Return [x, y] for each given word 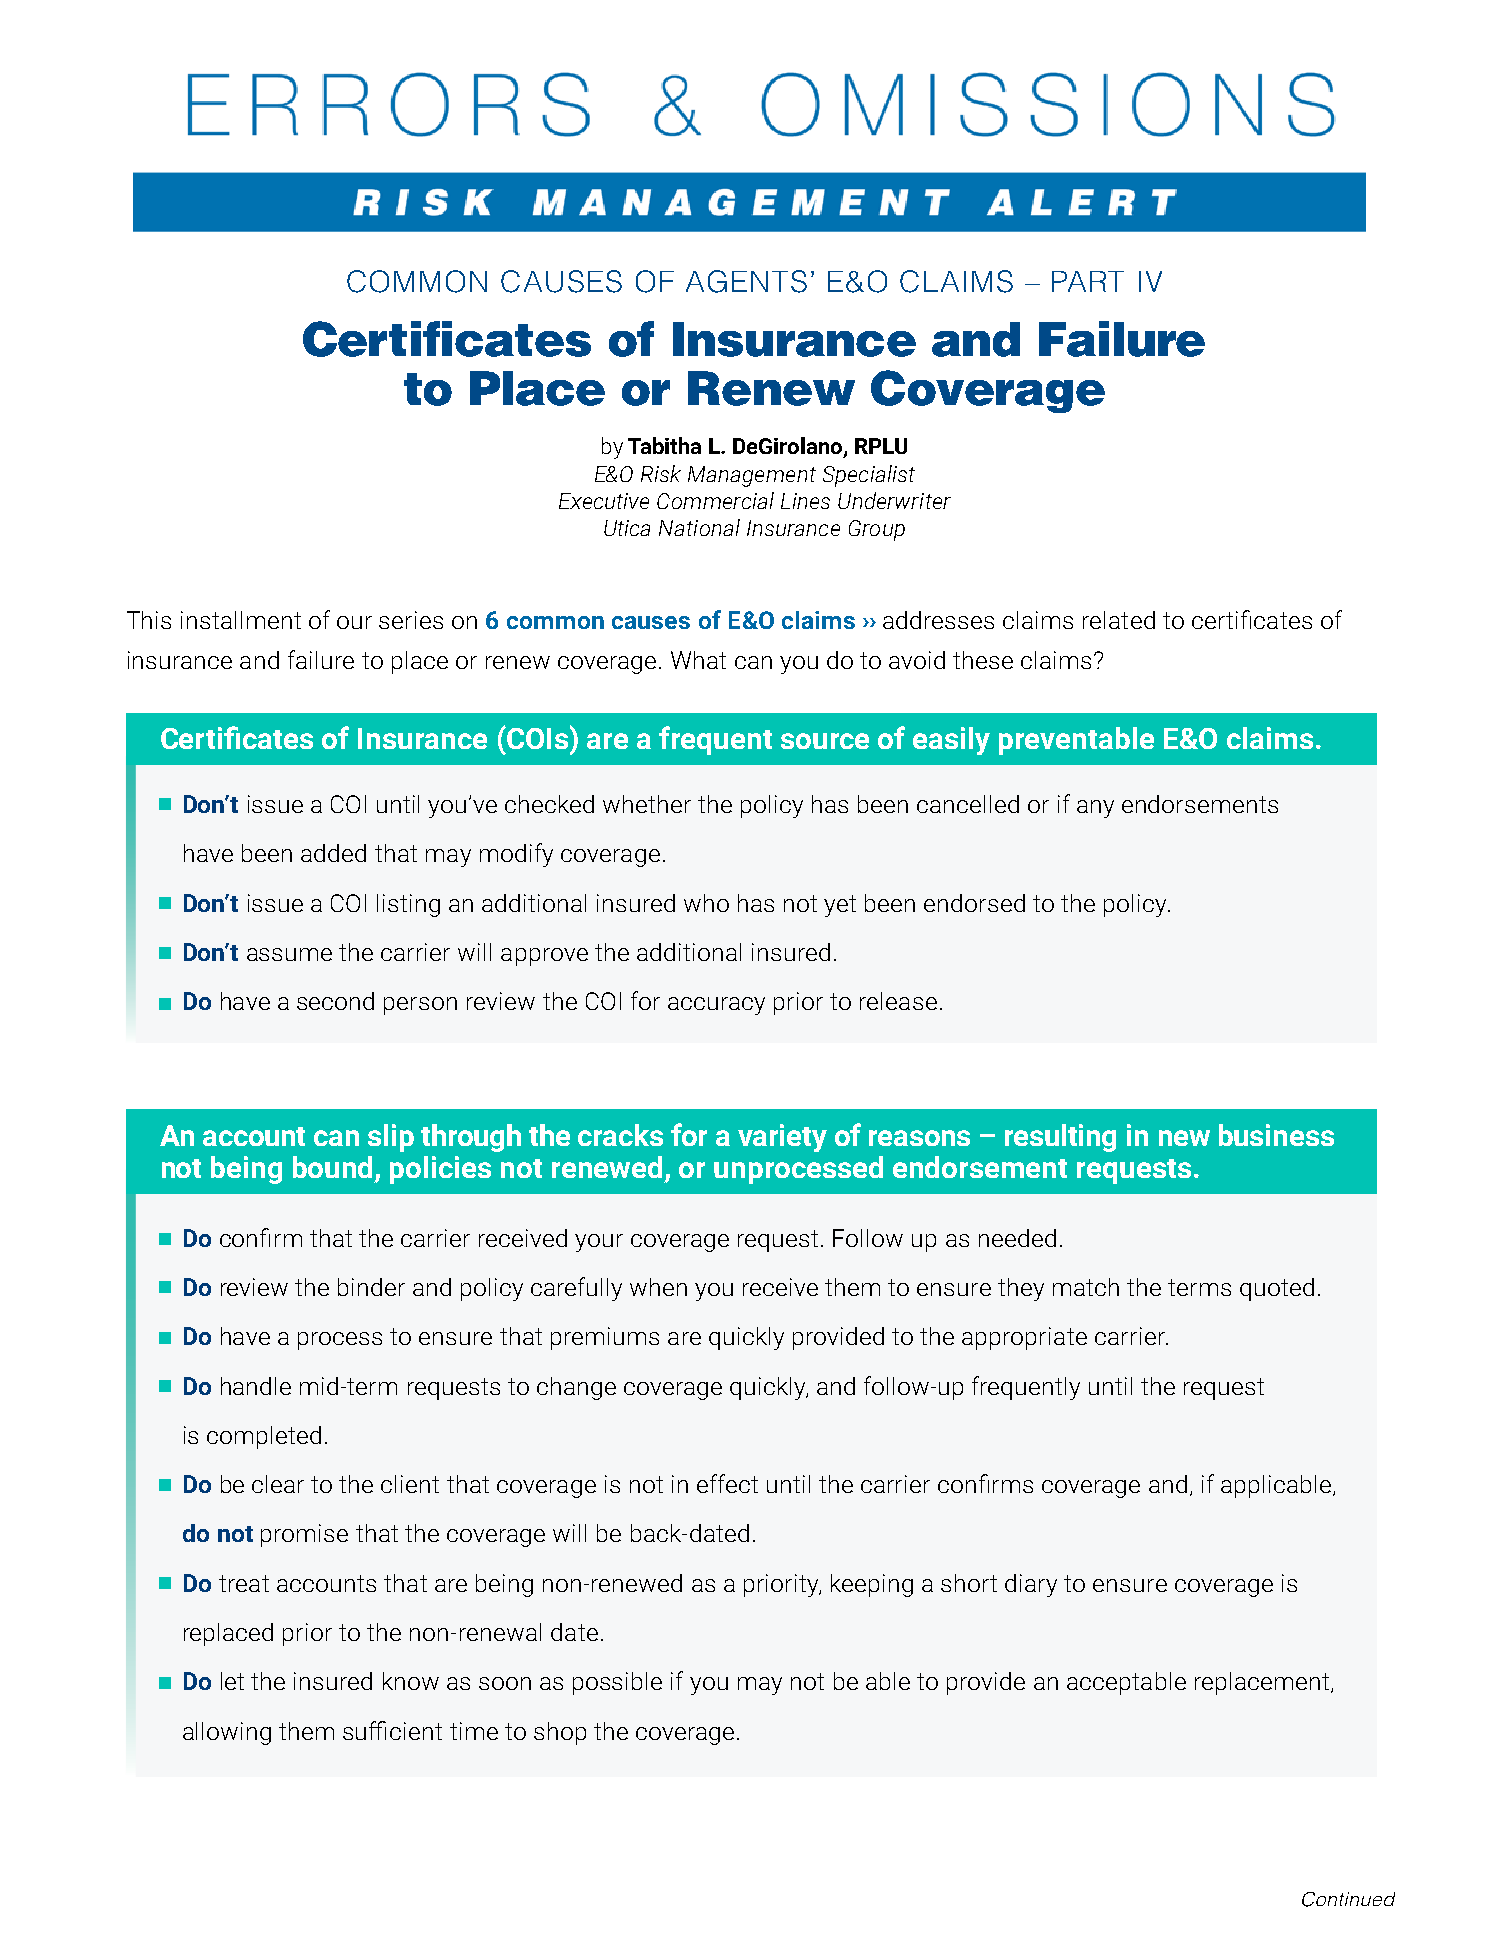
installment [241, 620]
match [1086, 1287]
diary [1031, 1585]
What [698, 660]
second [335, 1001]
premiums [605, 1338]
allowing [227, 1733]
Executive [604, 501]
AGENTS [746, 281]
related [1119, 620]
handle [256, 1386]
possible [617, 1683]
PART [1088, 281]
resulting [1060, 1138]
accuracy [716, 1006]
